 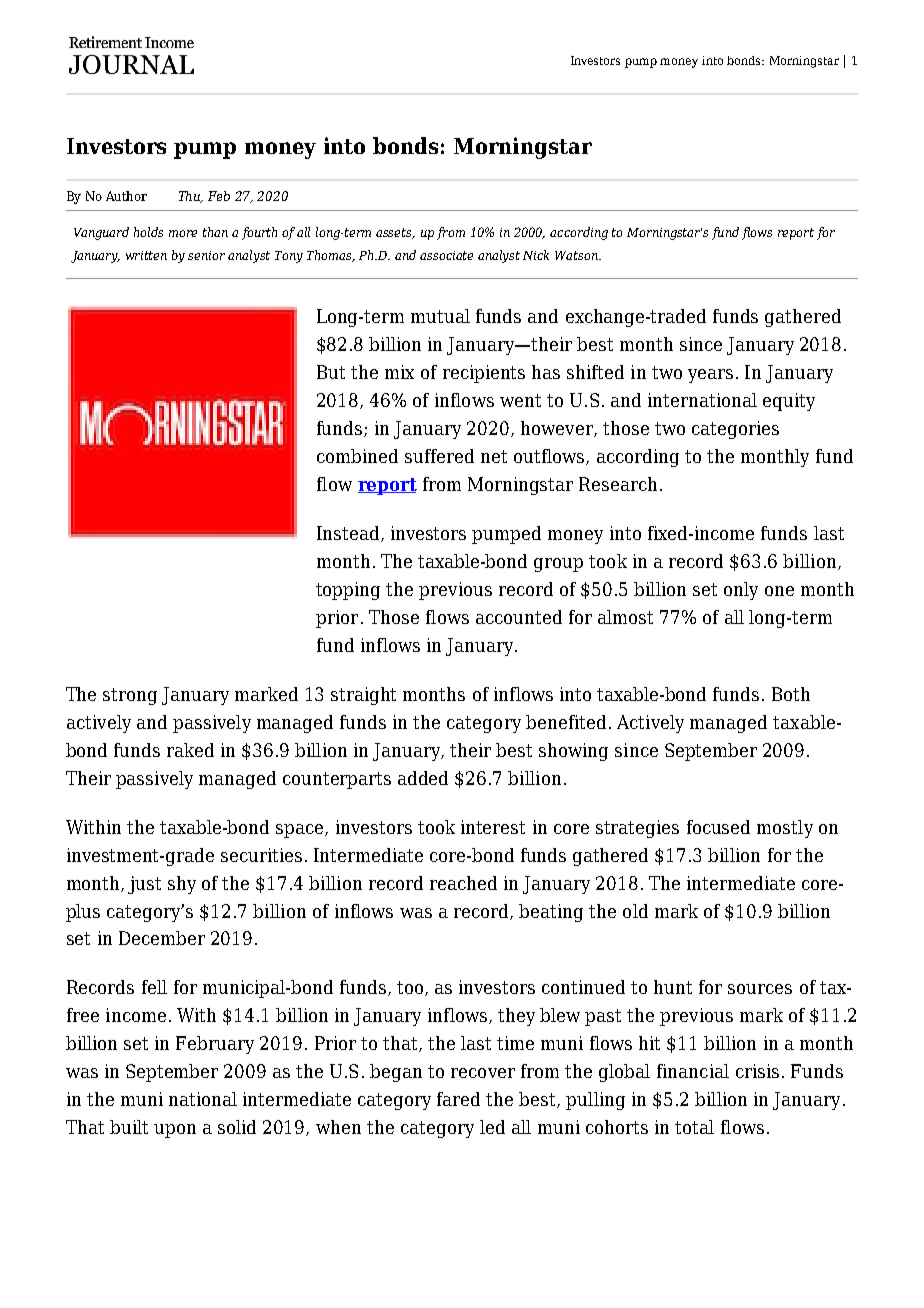 I want to click on raked, so click(x=190, y=750).
